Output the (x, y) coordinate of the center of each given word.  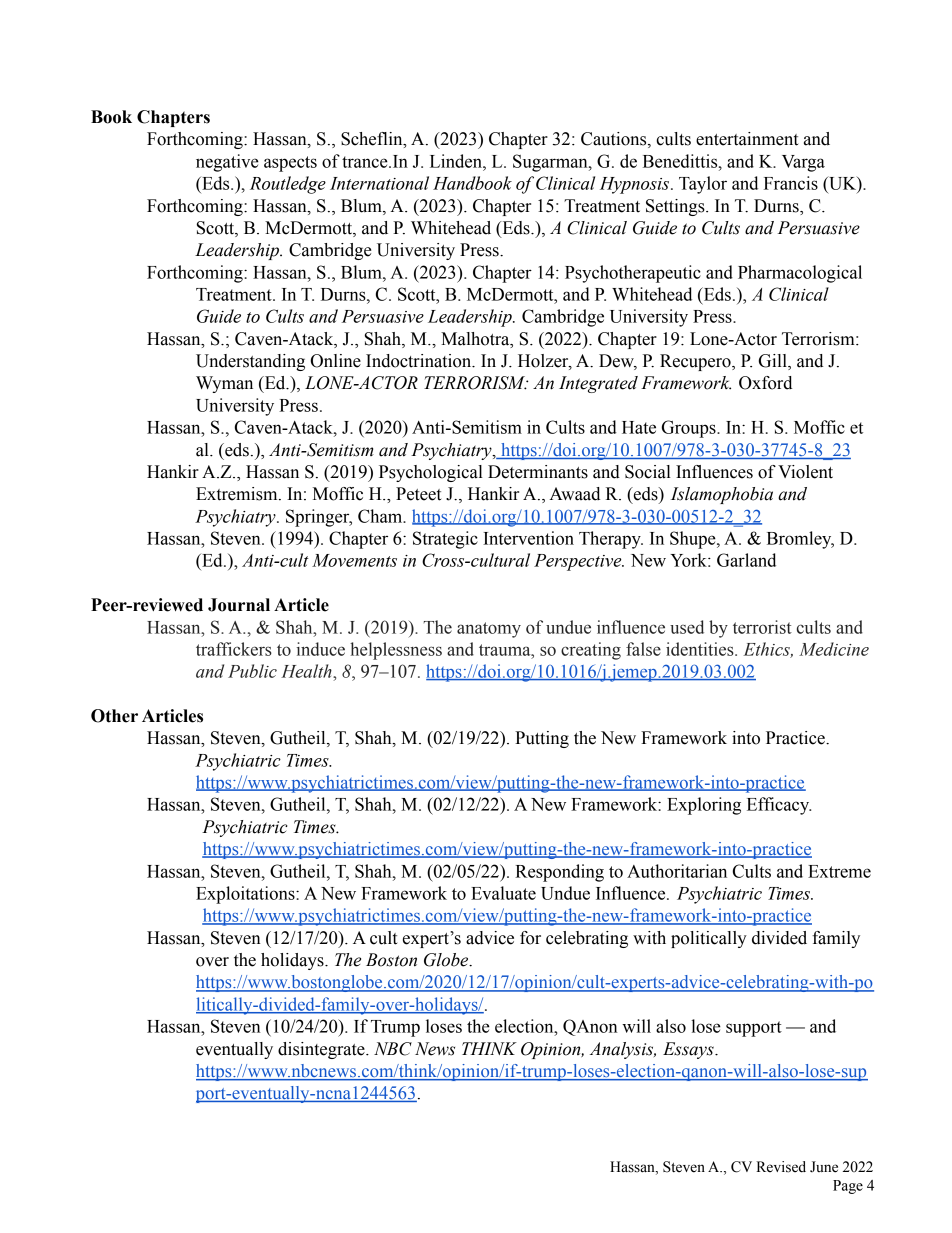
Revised (781, 1167)
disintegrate (322, 1050)
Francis (791, 183)
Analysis (623, 1050)
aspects (290, 164)
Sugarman (551, 163)
